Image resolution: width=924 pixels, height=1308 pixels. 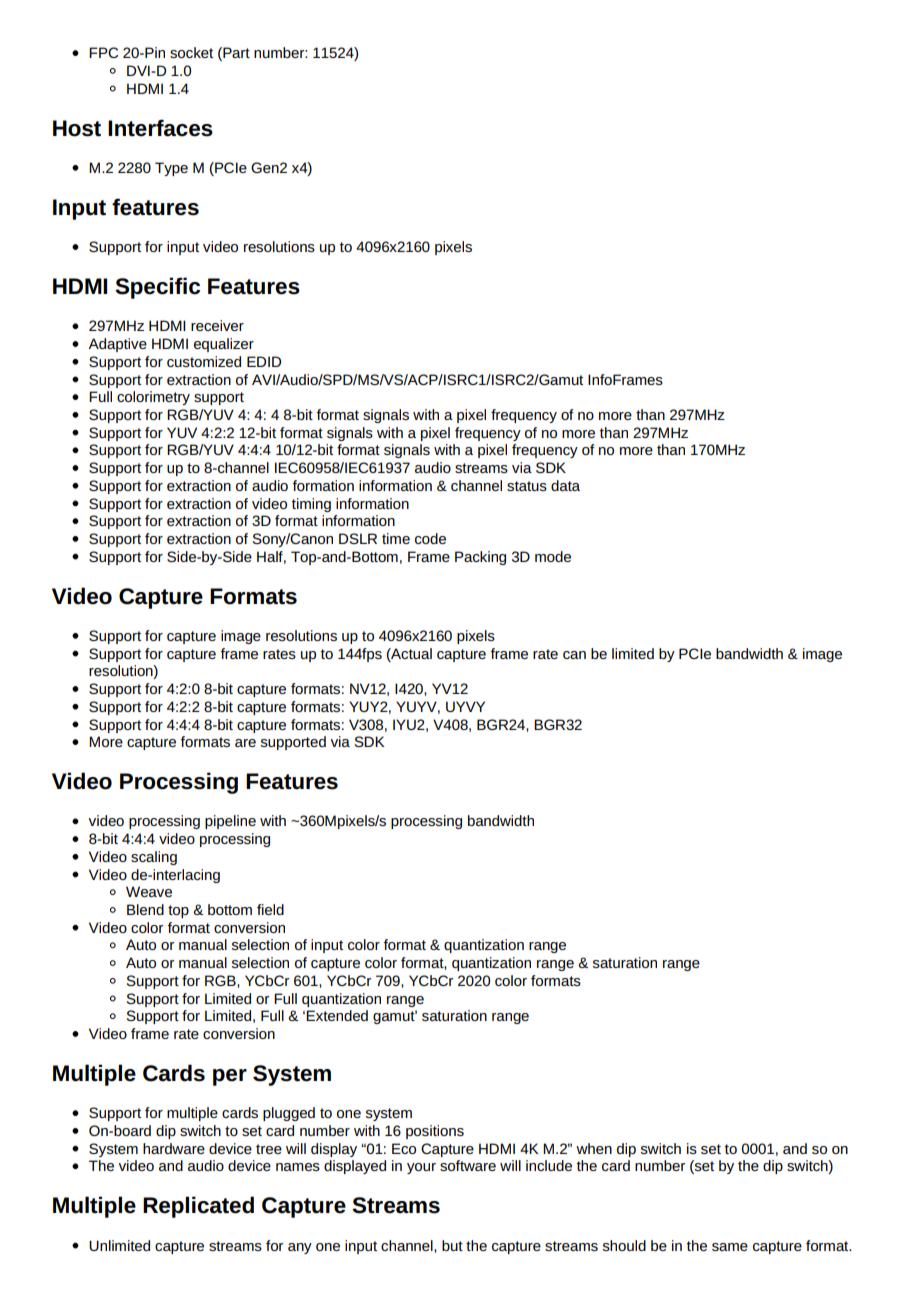 I want to click on Interfaces, so click(x=160, y=128).
